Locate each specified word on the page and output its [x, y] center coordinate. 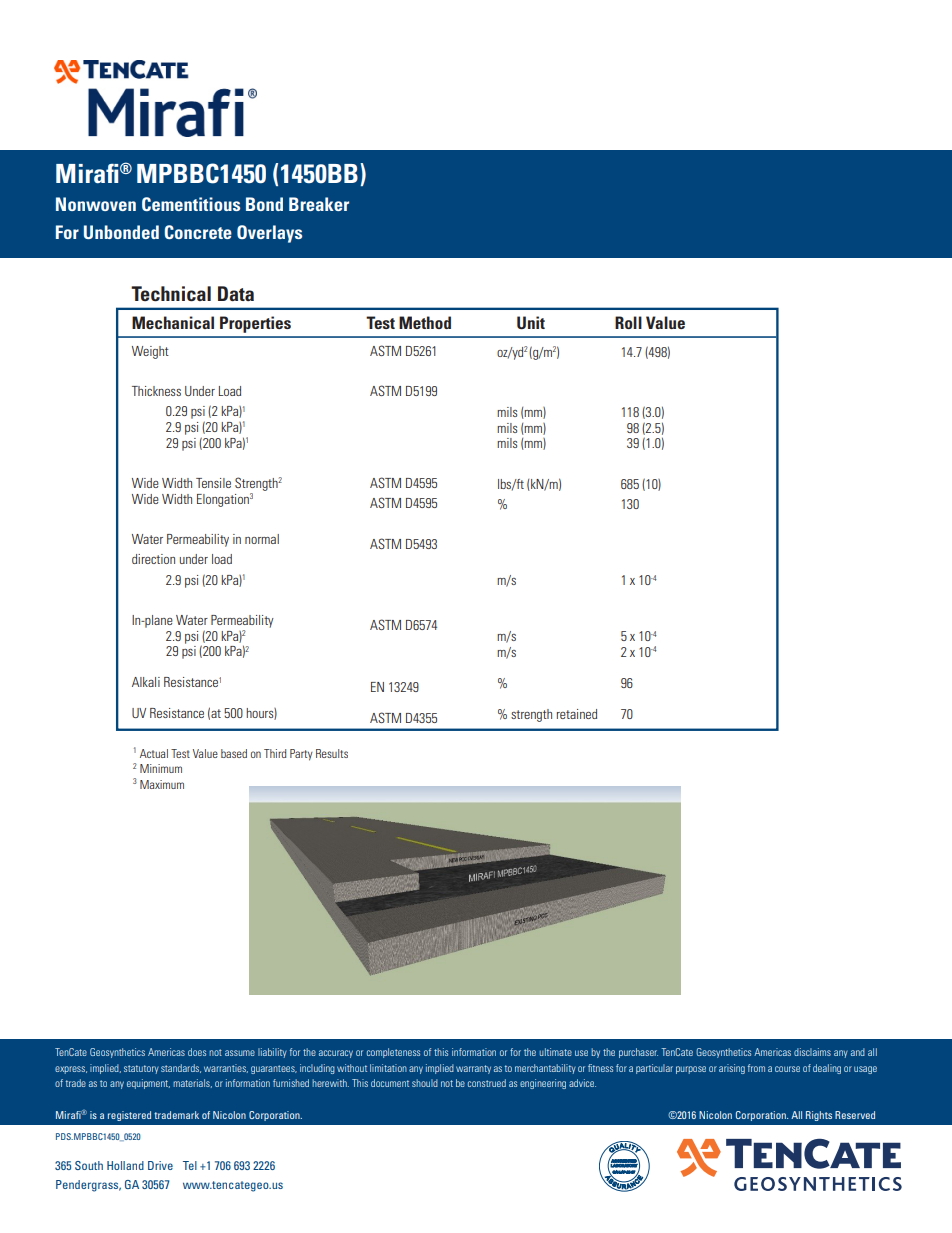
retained [577, 714]
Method [425, 322]
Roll [628, 322]
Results [332, 753]
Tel [190, 1165]
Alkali [146, 682]
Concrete [198, 232]
